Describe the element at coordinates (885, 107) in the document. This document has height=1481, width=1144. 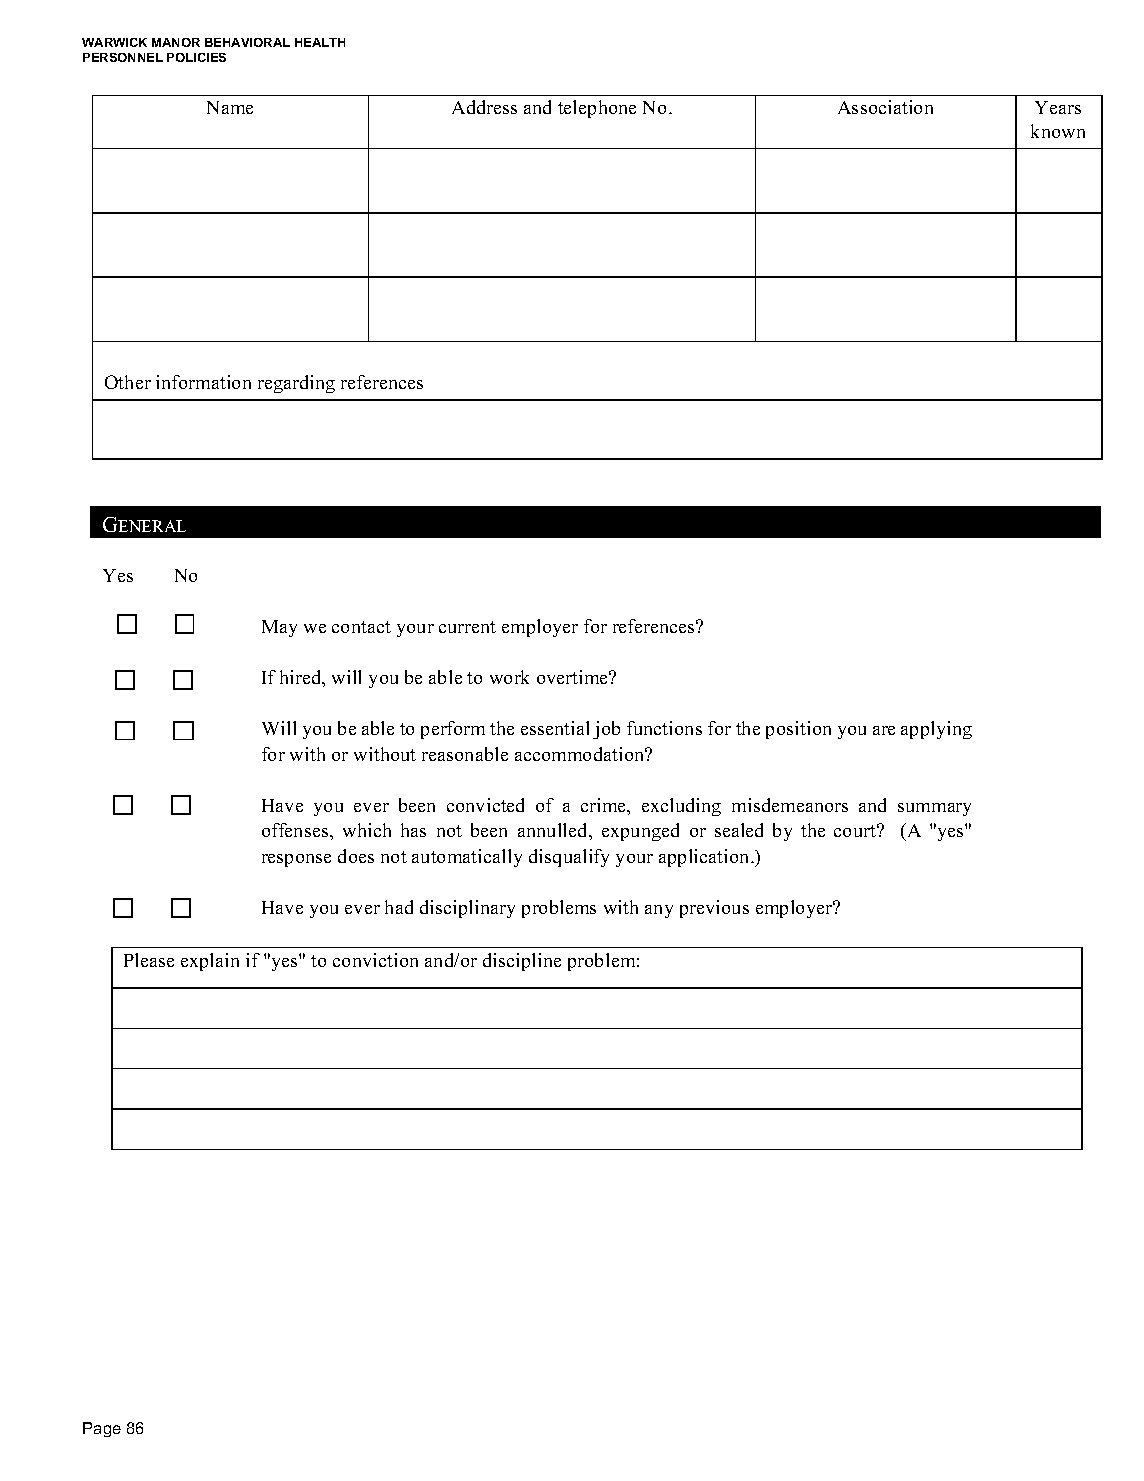
I see `Association` at that location.
